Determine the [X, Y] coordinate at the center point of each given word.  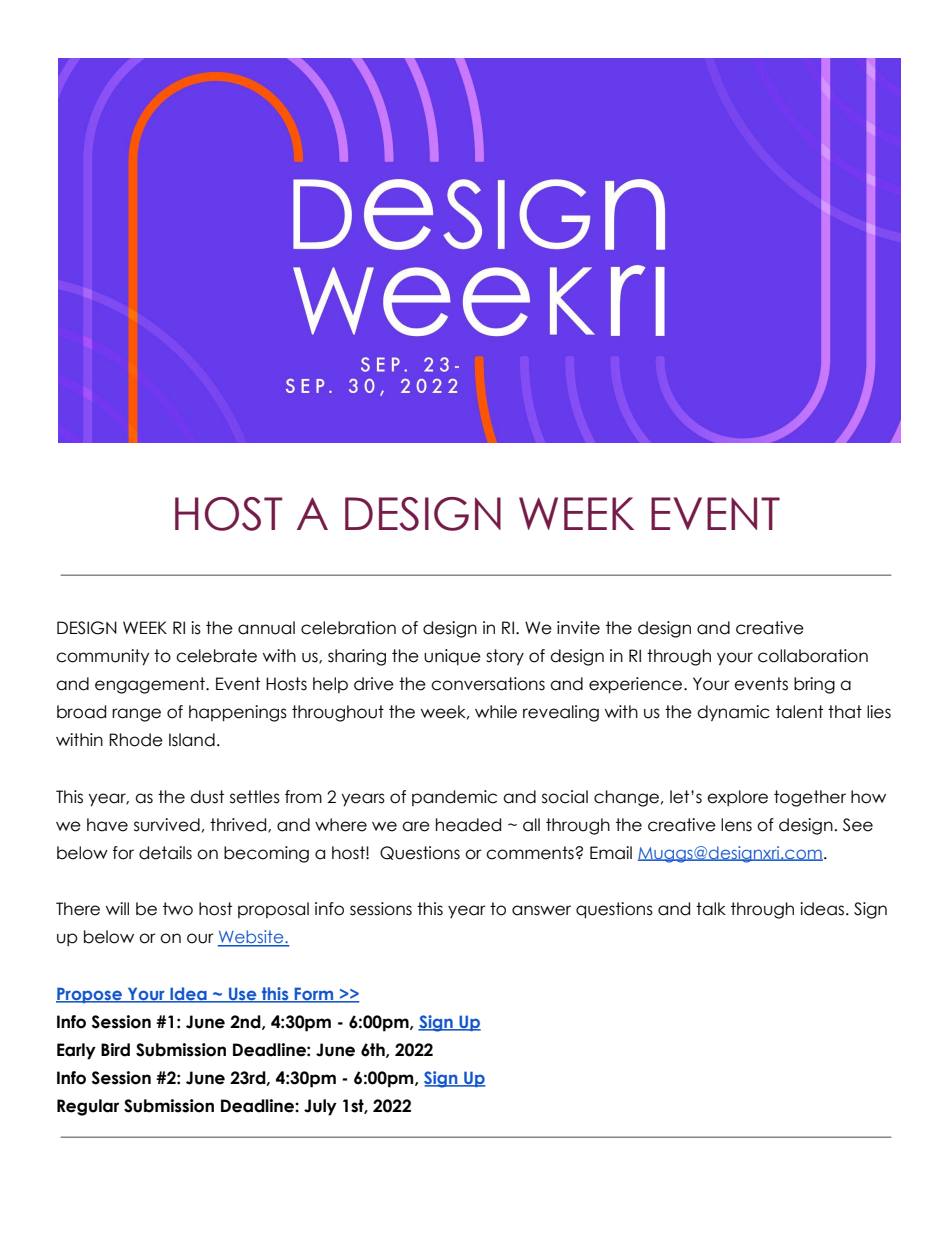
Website [252, 938]
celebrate [216, 656]
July [320, 1107]
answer [541, 910]
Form [314, 994]
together [810, 798]
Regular [88, 1107]
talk [711, 909]
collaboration [813, 656]
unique [452, 657]
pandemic [454, 798]
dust [207, 797]
